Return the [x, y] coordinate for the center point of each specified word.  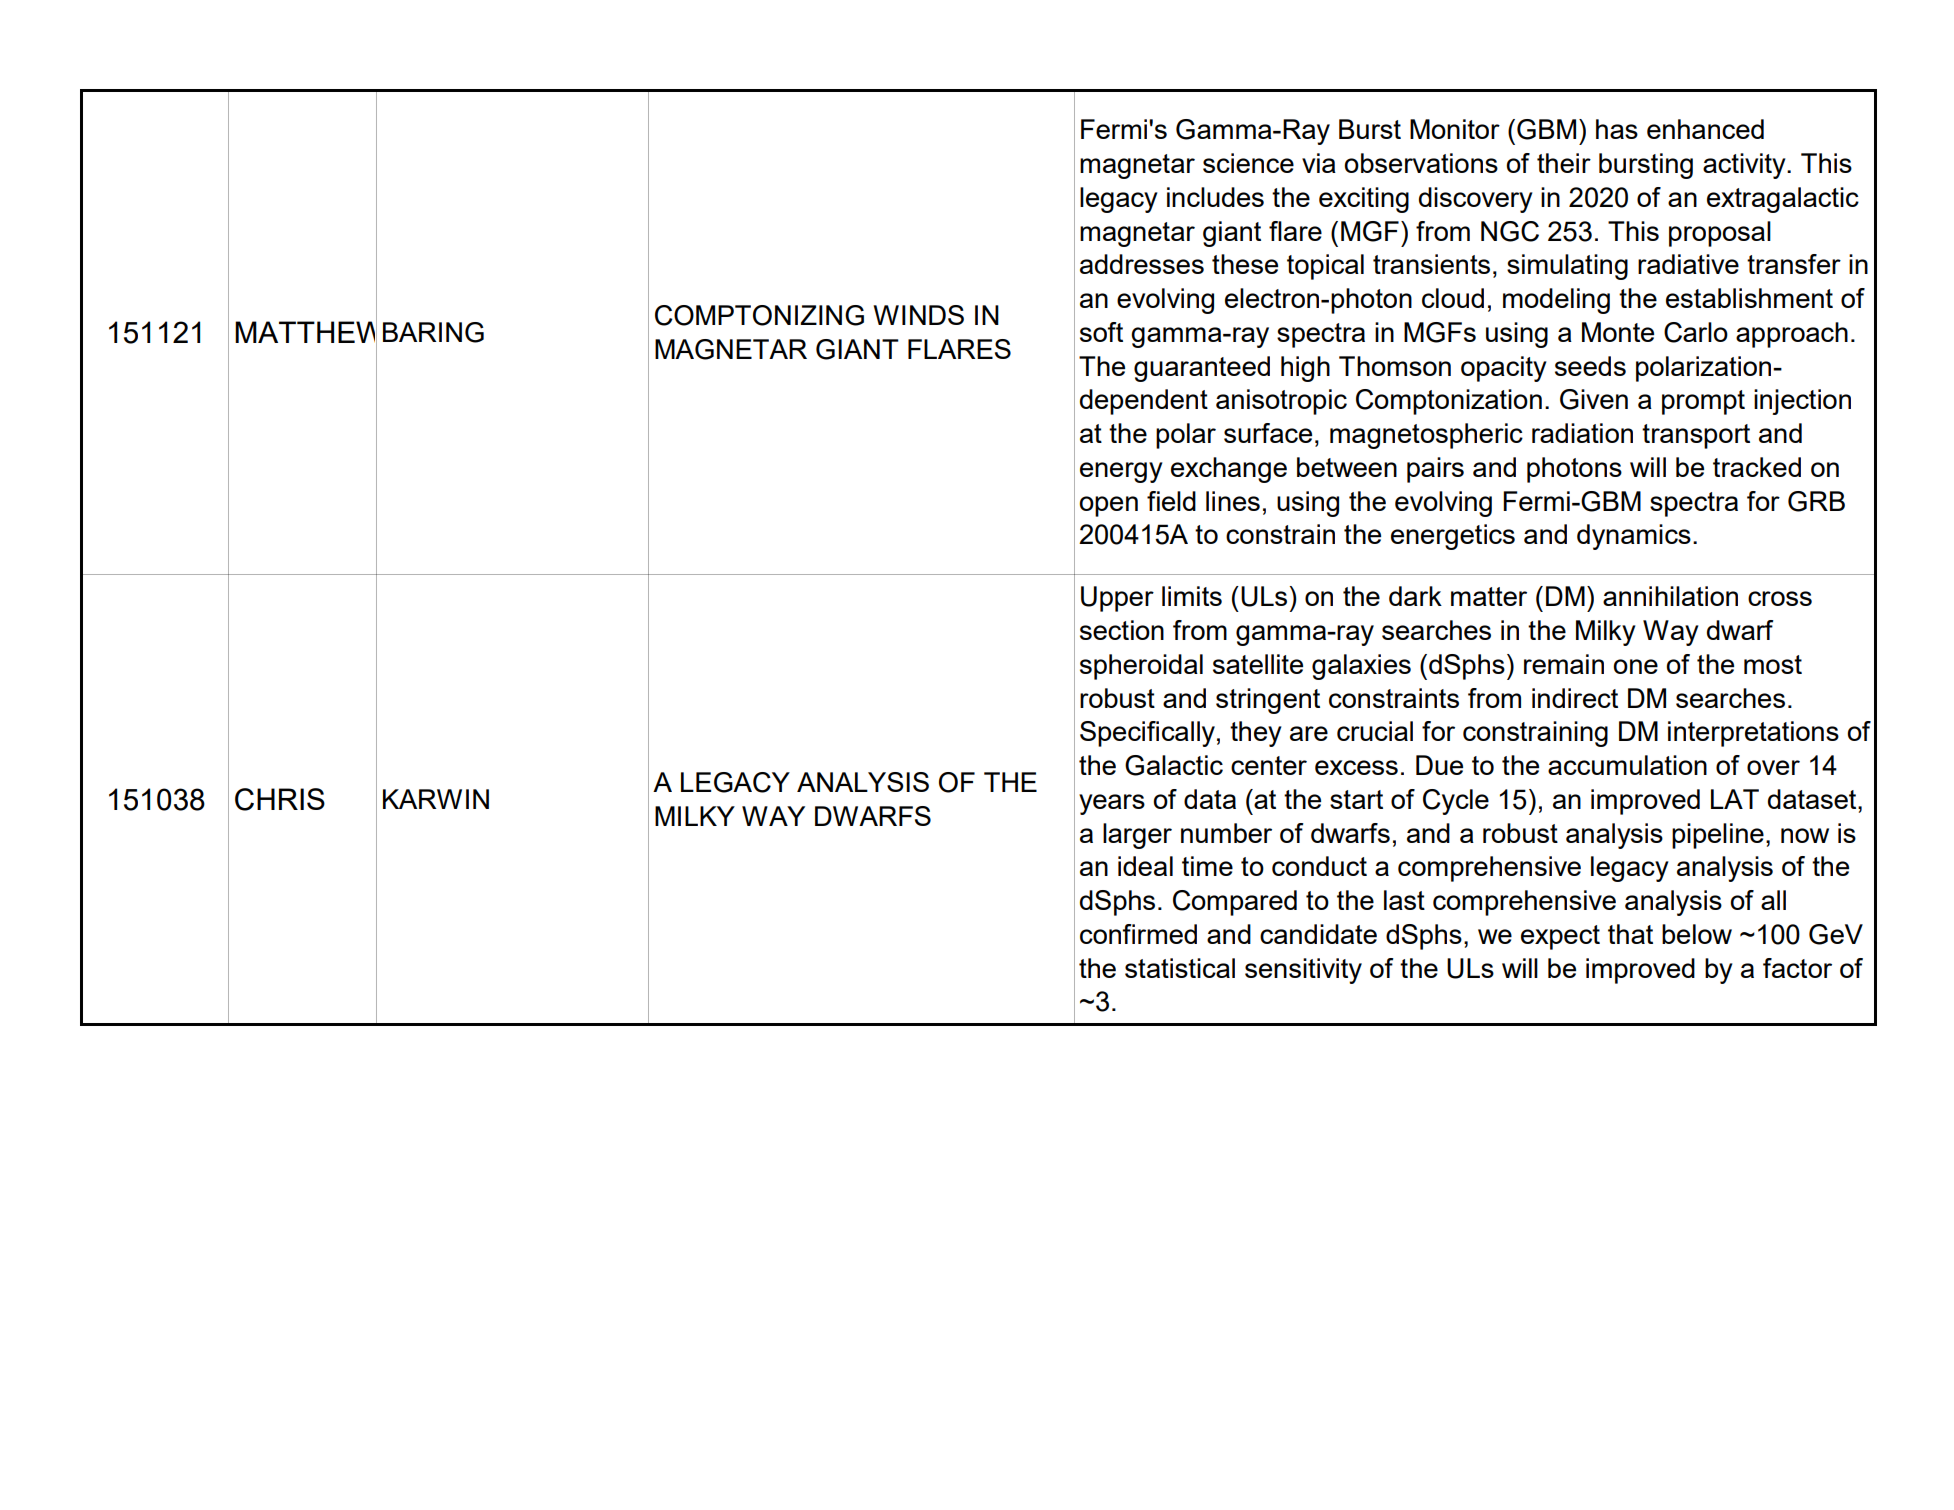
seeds [1590, 366]
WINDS [918, 315]
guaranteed [1202, 369]
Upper [1117, 599]
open [1108, 506]
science [1248, 163]
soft [1101, 332]
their [1564, 163]
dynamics [1634, 537]
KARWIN [436, 799]
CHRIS [280, 799]
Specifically [1147, 734]
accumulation [1627, 765]
